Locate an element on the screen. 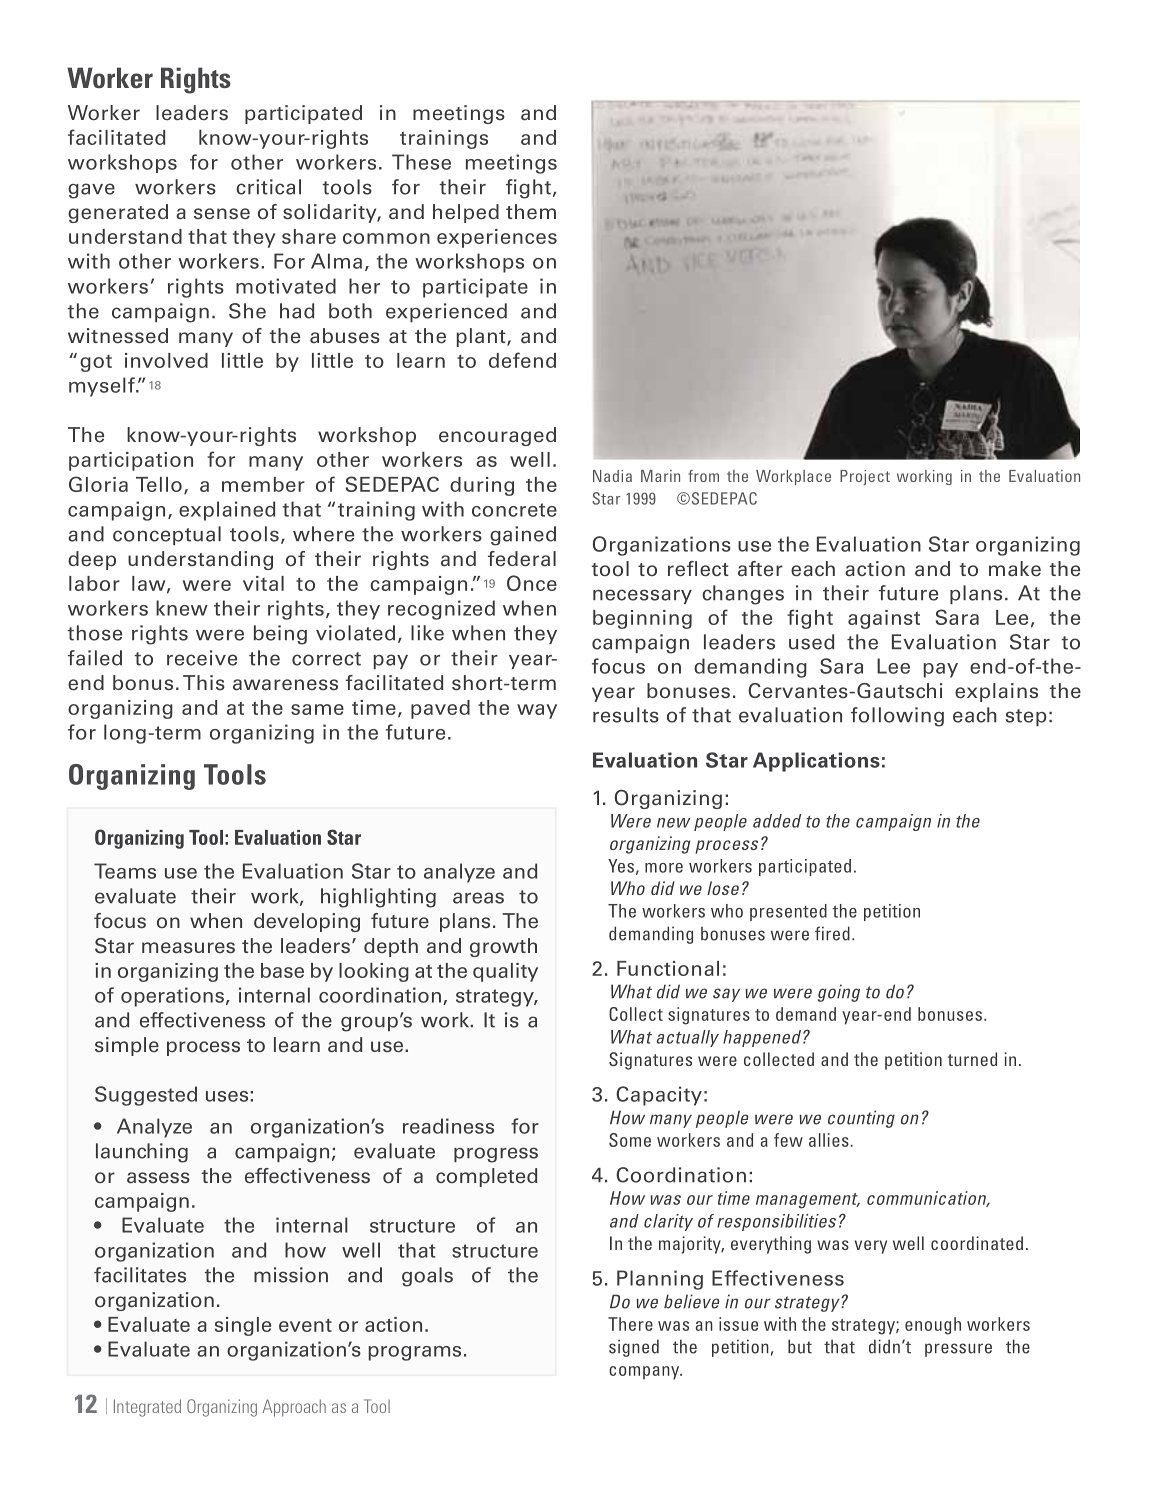 Image resolution: width=1149 pixels, height=1487 pixels. sense is located at coordinates (222, 214).
